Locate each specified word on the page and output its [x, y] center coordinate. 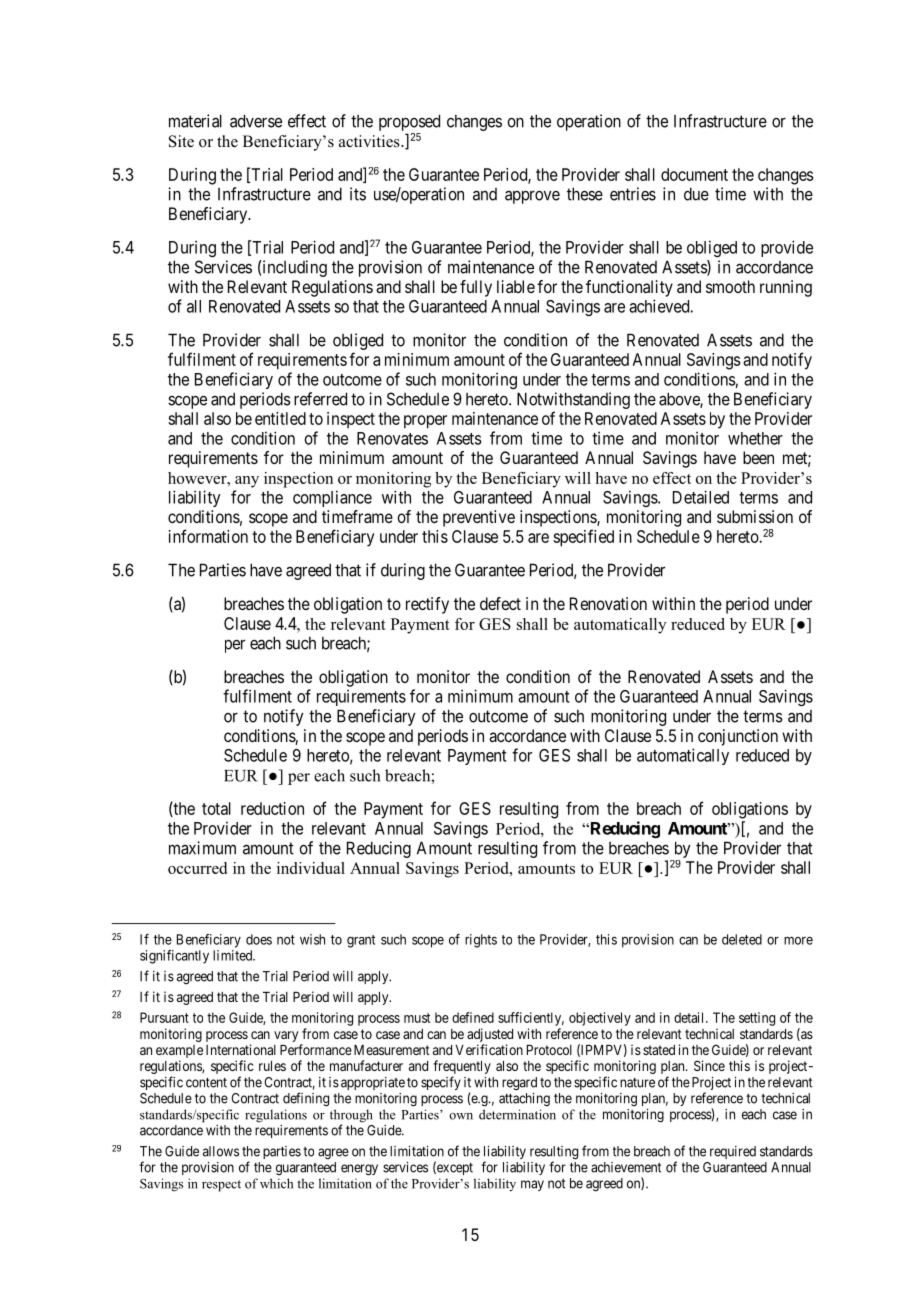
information [208, 536]
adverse [256, 121]
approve [532, 197]
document [694, 174]
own [461, 1116]
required [733, 1152]
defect [500, 603]
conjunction [738, 737]
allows [221, 1151]
